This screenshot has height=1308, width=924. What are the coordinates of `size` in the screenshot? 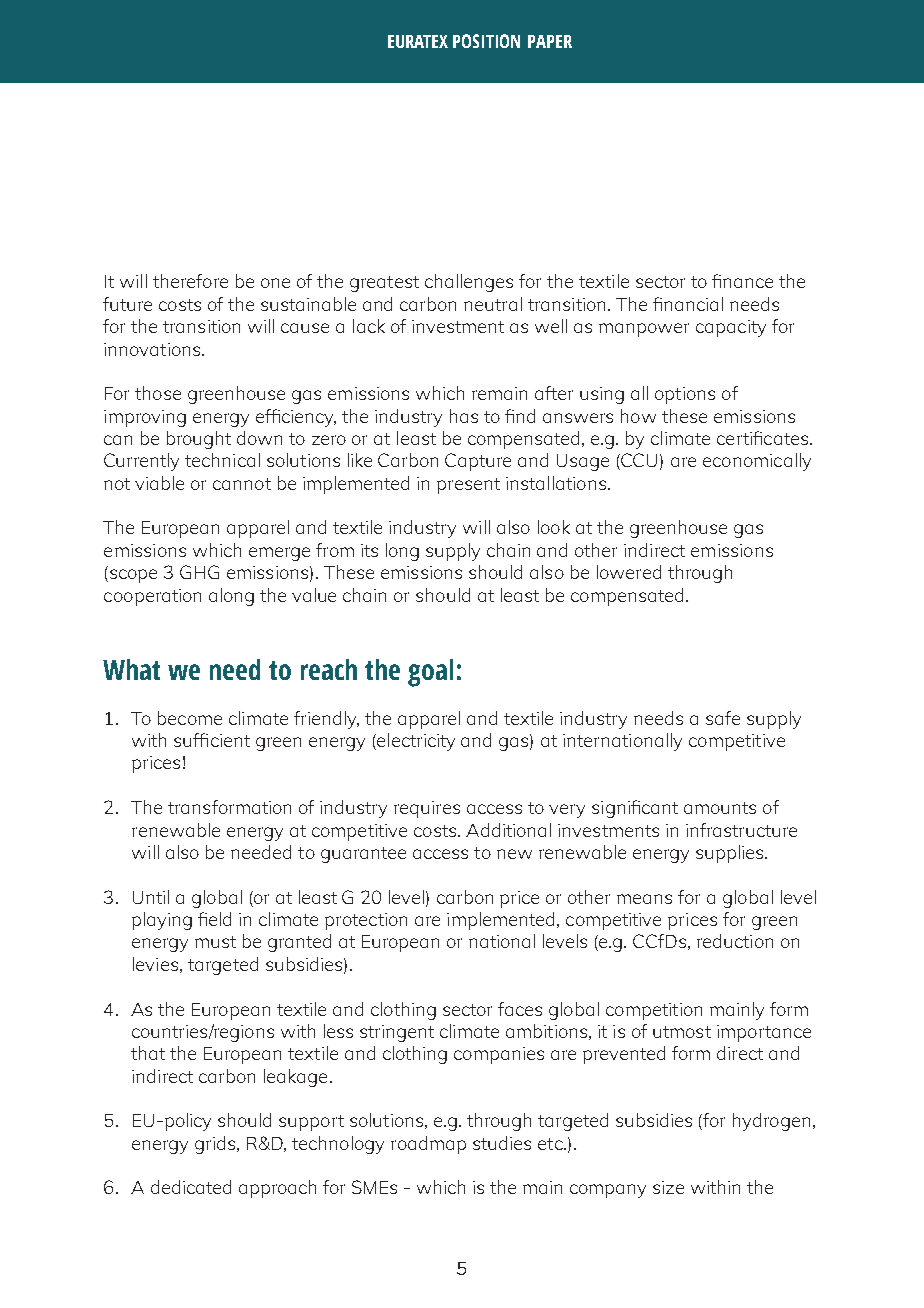 It's located at (668, 1187).
